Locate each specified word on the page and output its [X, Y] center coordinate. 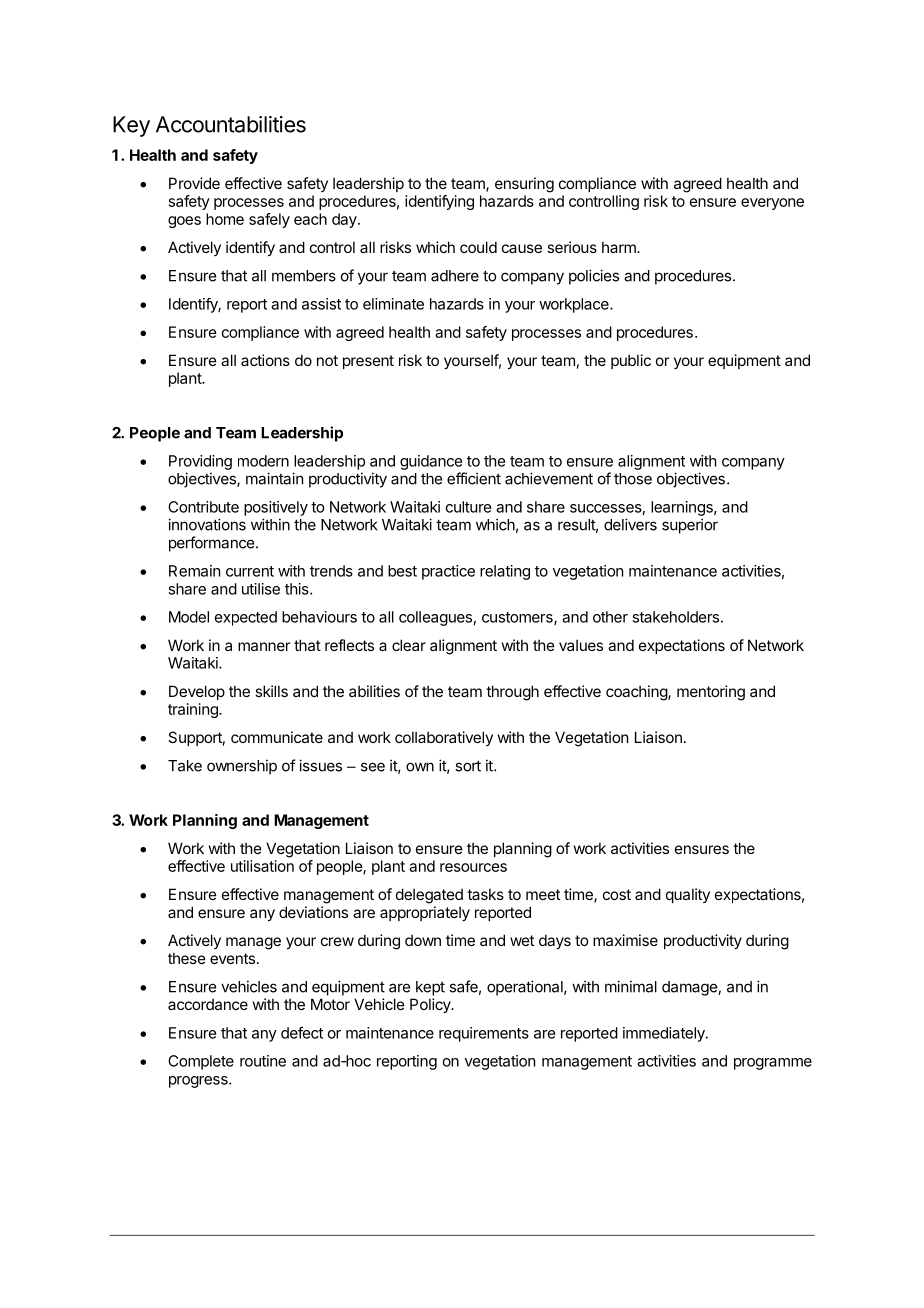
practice [448, 572]
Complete [201, 1062]
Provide [194, 183]
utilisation [262, 866]
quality [688, 895]
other [610, 617]
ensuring [524, 185]
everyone [772, 204]
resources [473, 867]
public [631, 361]
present [368, 362]
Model [189, 617]
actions [265, 360]
